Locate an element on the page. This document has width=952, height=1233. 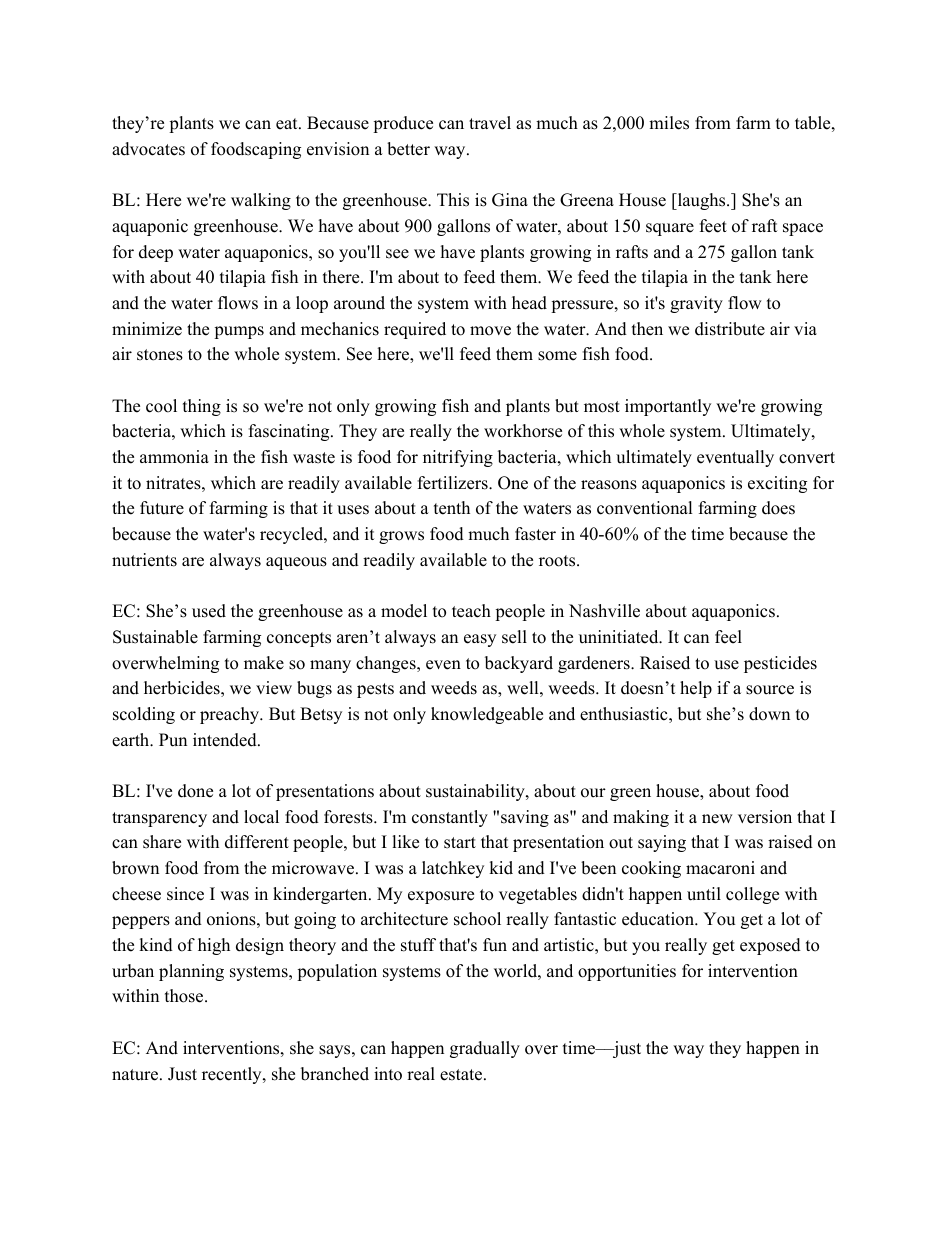
gradually is located at coordinates (485, 1049).
